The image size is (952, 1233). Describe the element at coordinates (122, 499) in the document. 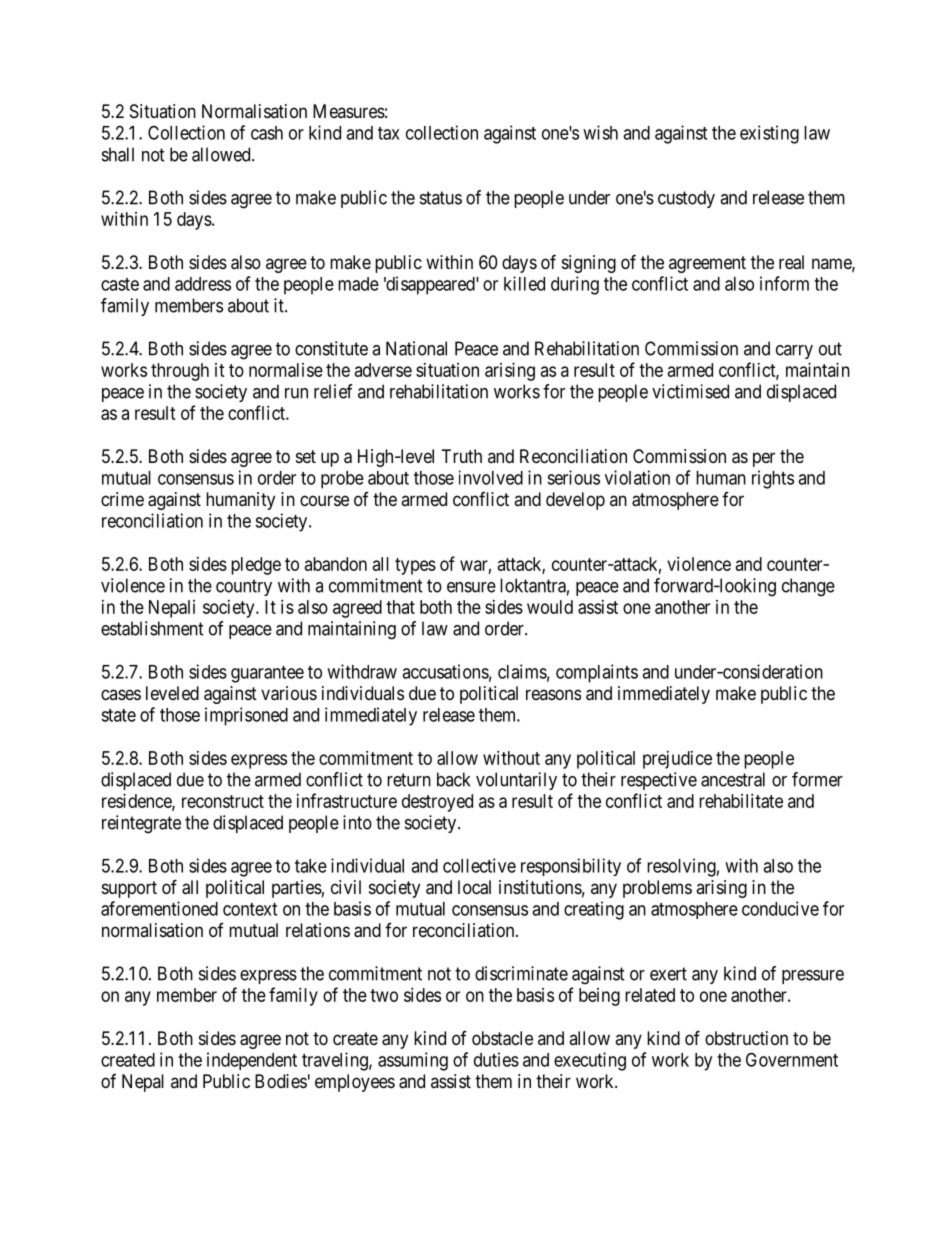

I see `crime` at that location.
